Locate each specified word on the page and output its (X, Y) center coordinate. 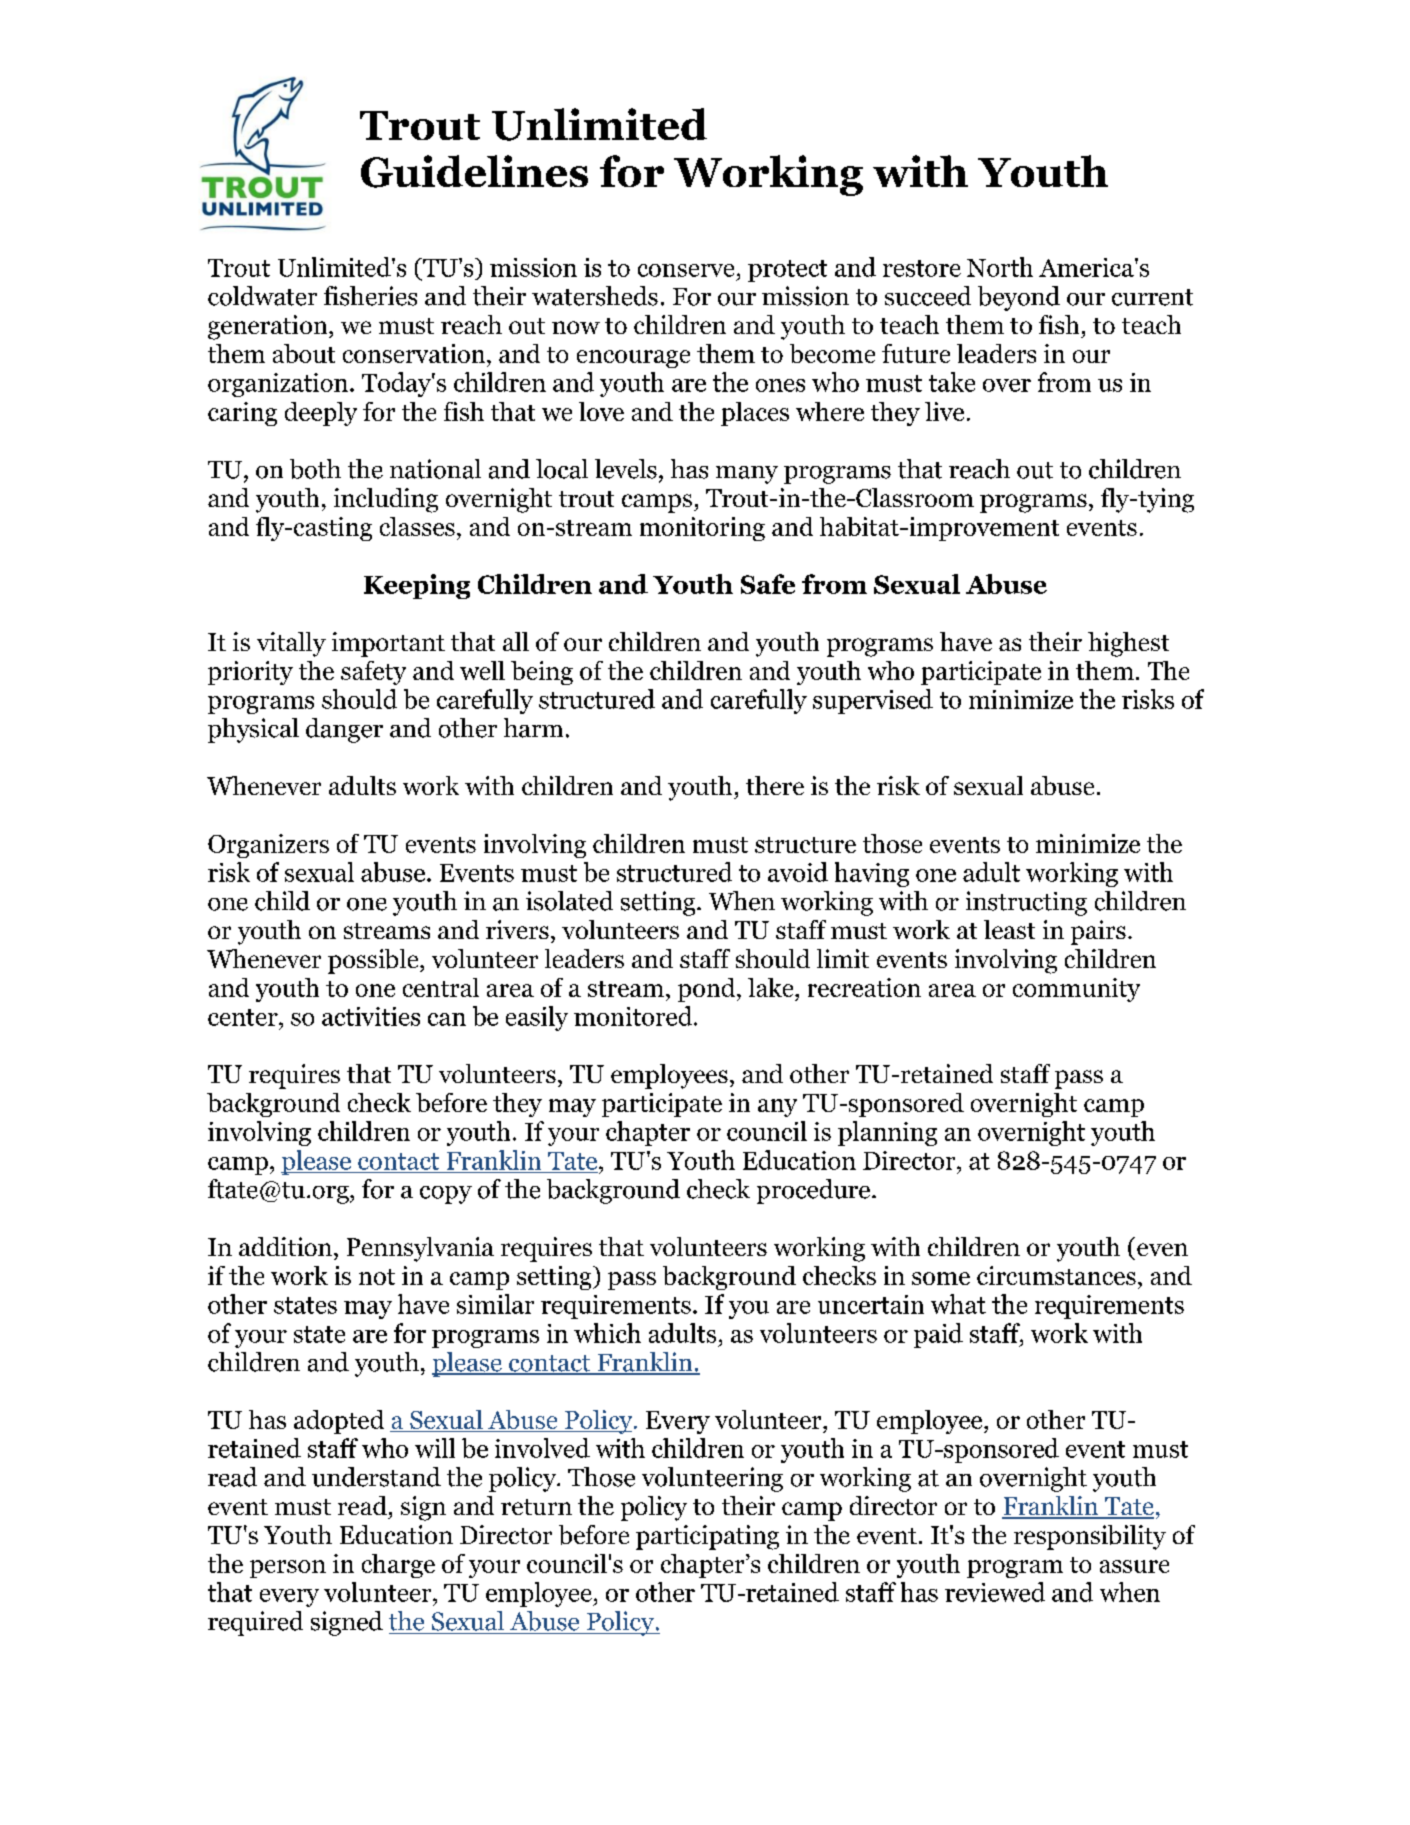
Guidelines (474, 171)
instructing (1026, 903)
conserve (686, 270)
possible (374, 961)
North (1000, 267)
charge (398, 1566)
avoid (798, 872)
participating (707, 1537)
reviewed (995, 1592)
